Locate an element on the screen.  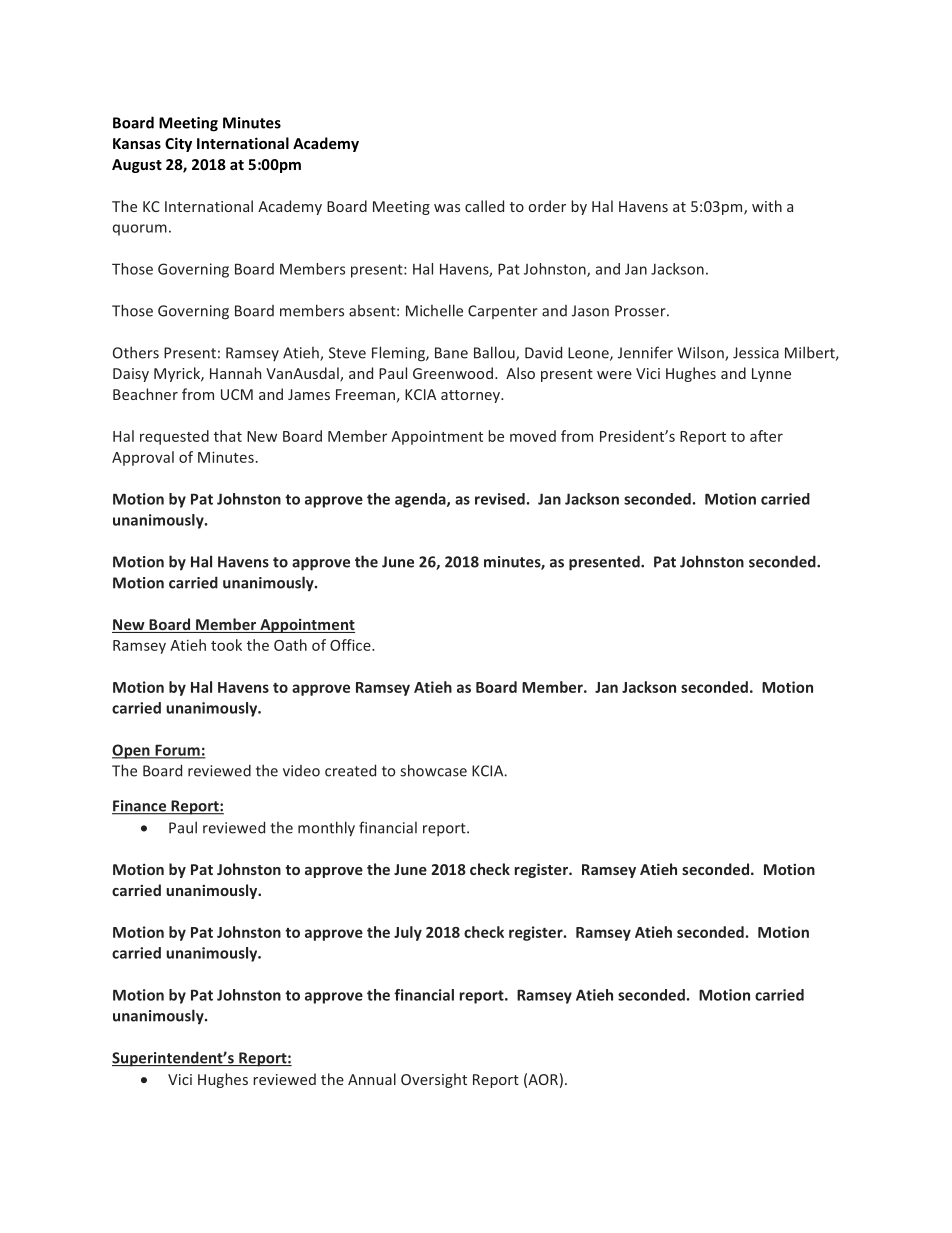
was is located at coordinates (447, 208).
